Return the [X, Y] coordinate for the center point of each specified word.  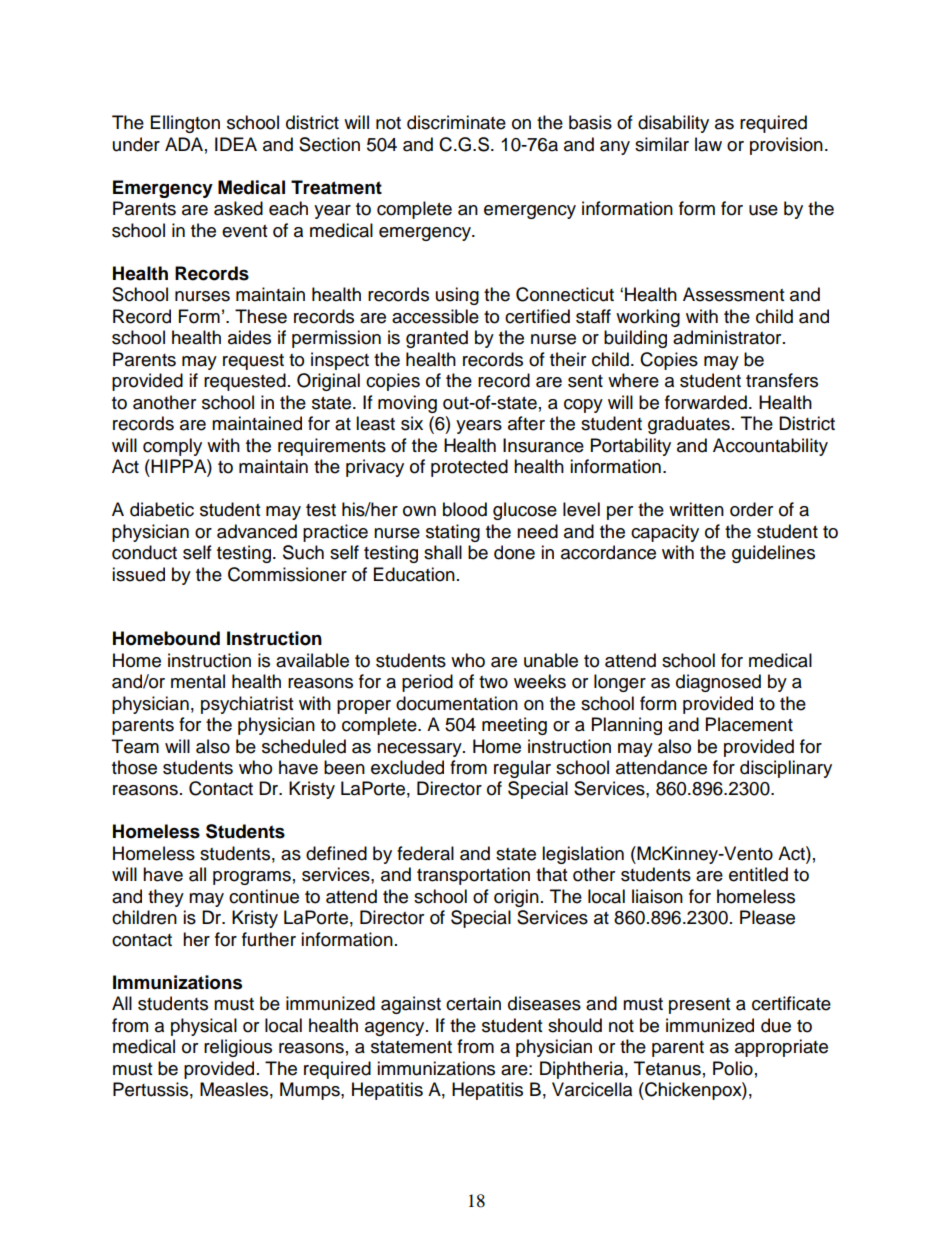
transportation [473, 876]
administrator [728, 337]
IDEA [236, 144]
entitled [758, 874]
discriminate [456, 122]
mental [198, 681]
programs [252, 878]
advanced [257, 531]
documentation [457, 703]
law [708, 144]
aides [249, 337]
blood [465, 509]
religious [238, 1048]
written [696, 509]
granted [437, 339]
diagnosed [718, 683]
